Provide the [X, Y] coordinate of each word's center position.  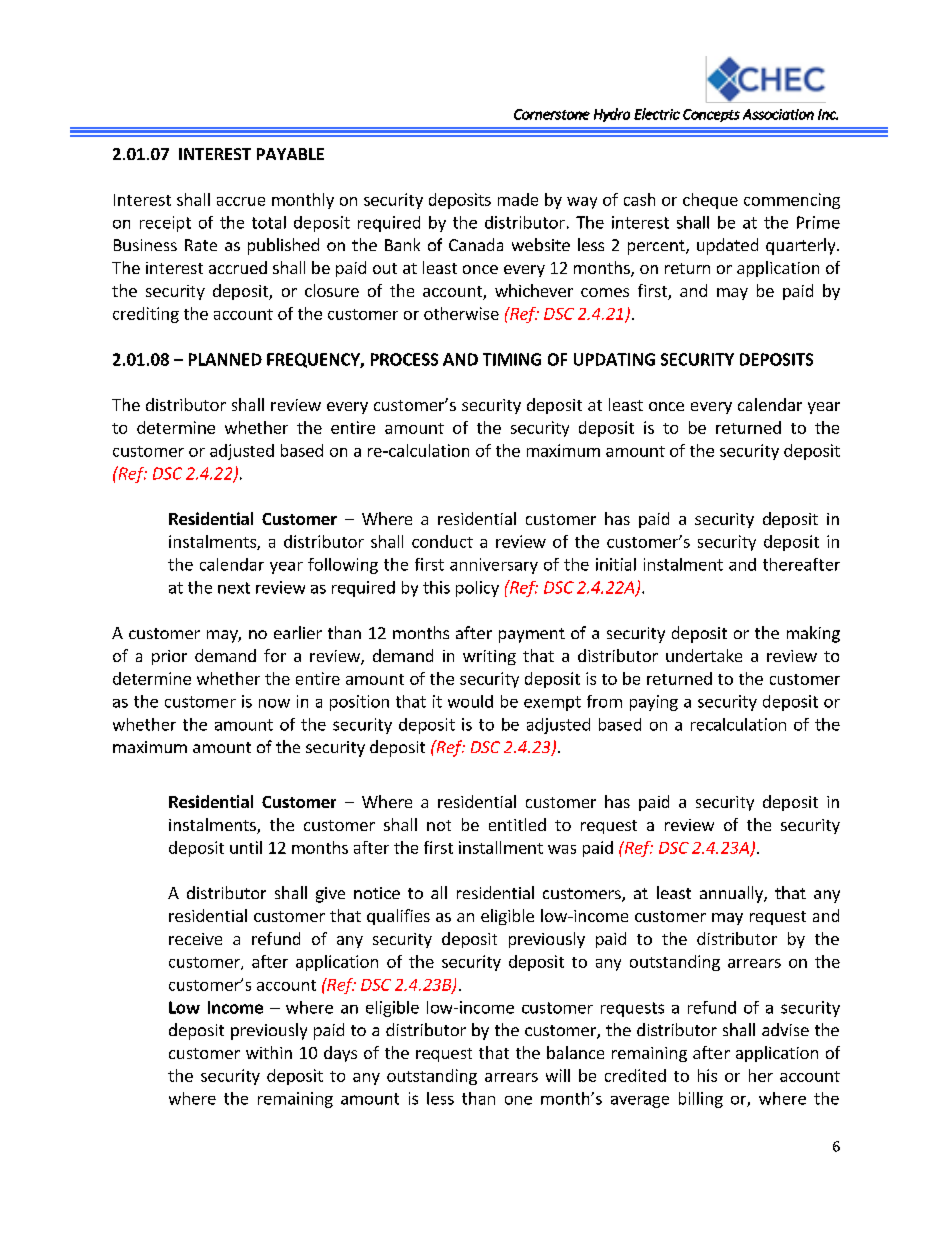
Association [778, 114]
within [269, 1052]
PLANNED [225, 359]
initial [616, 564]
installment [501, 847]
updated [727, 246]
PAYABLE [290, 154]
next [234, 588]
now [274, 703]
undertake [704, 655]
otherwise [461, 313]
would [470, 701]
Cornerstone [552, 114]
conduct [442, 541]
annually [732, 894]
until [246, 847]
